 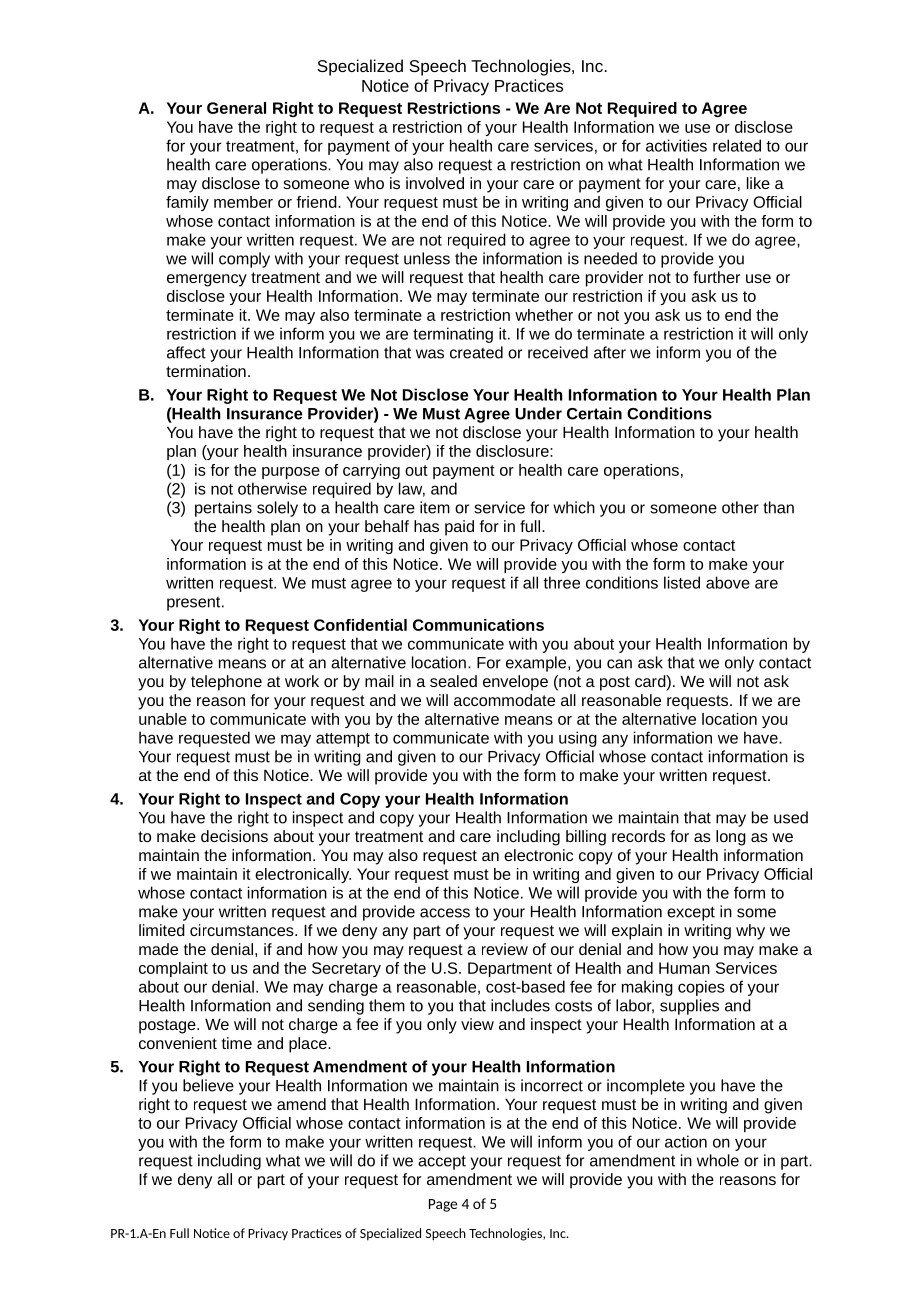 What do you see at coordinates (442, 1162) in the document?
I see `accept` at bounding box center [442, 1162].
